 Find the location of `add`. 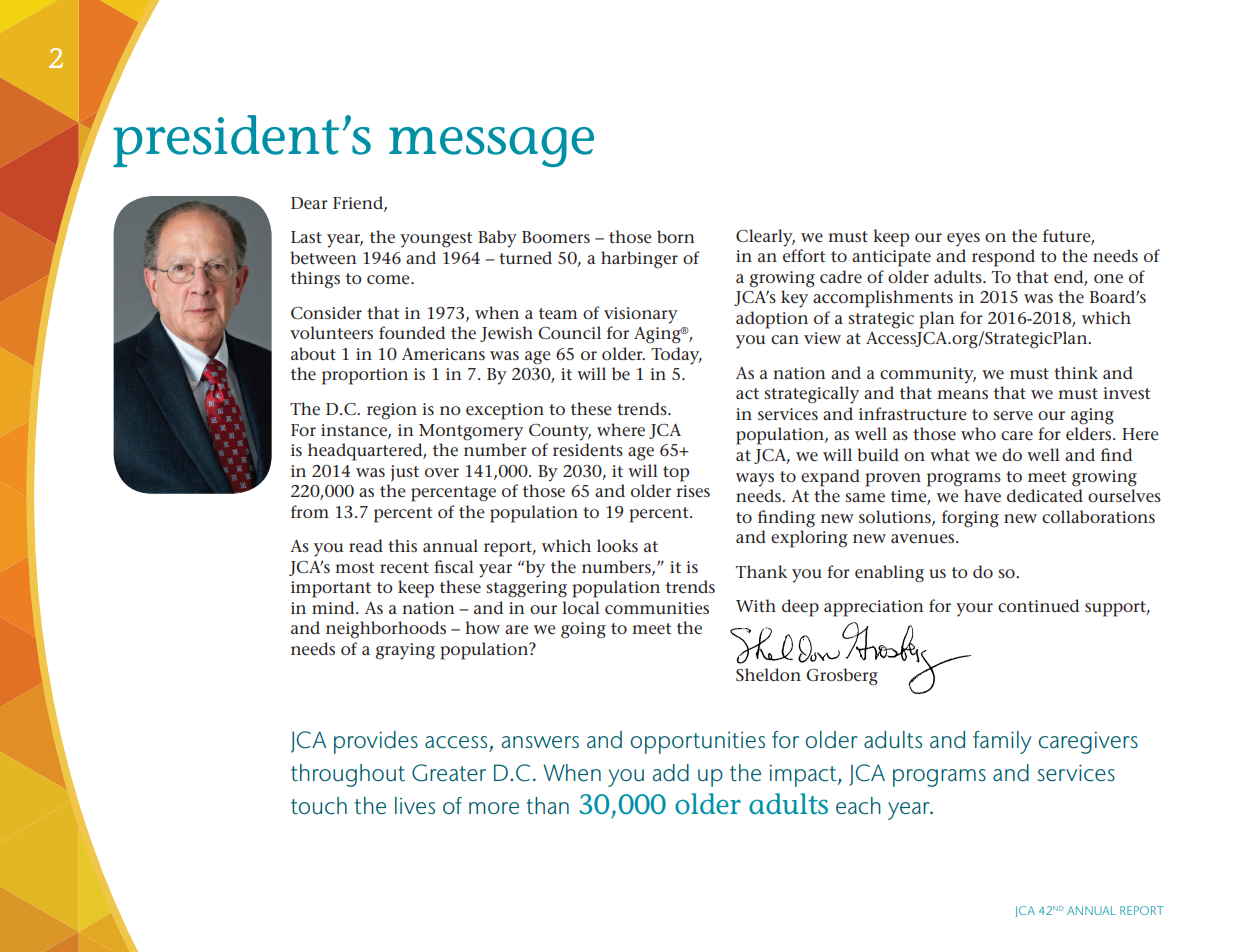

add is located at coordinates (670, 773).
